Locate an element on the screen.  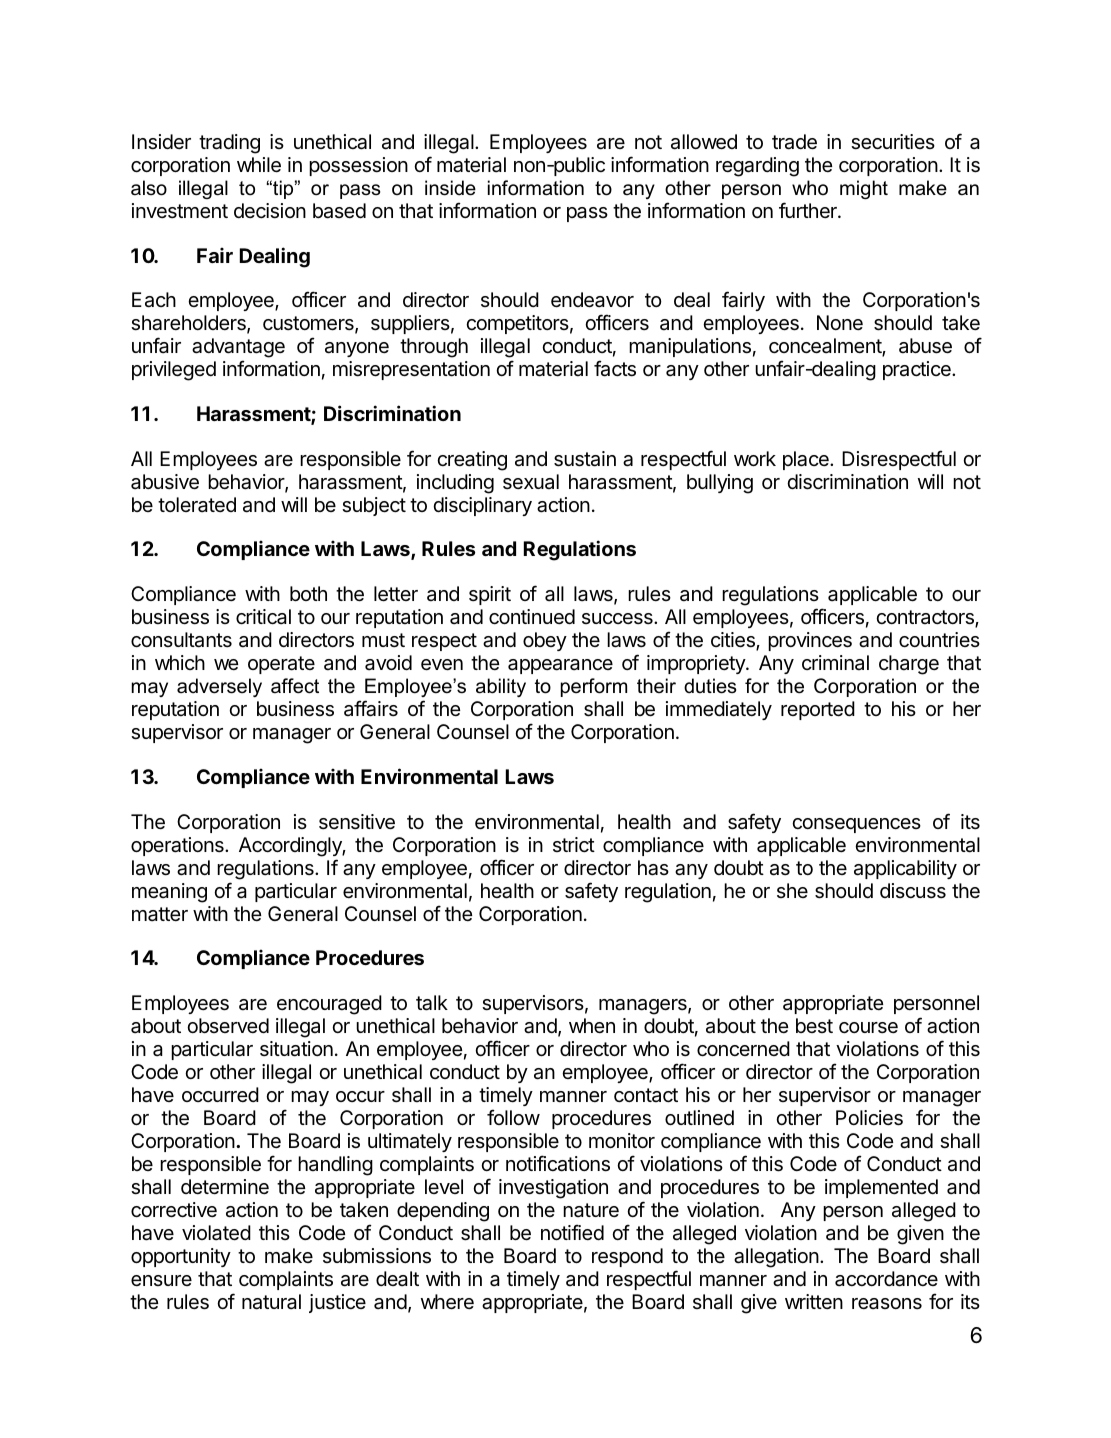
natural is located at coordinates (271, 1302).
